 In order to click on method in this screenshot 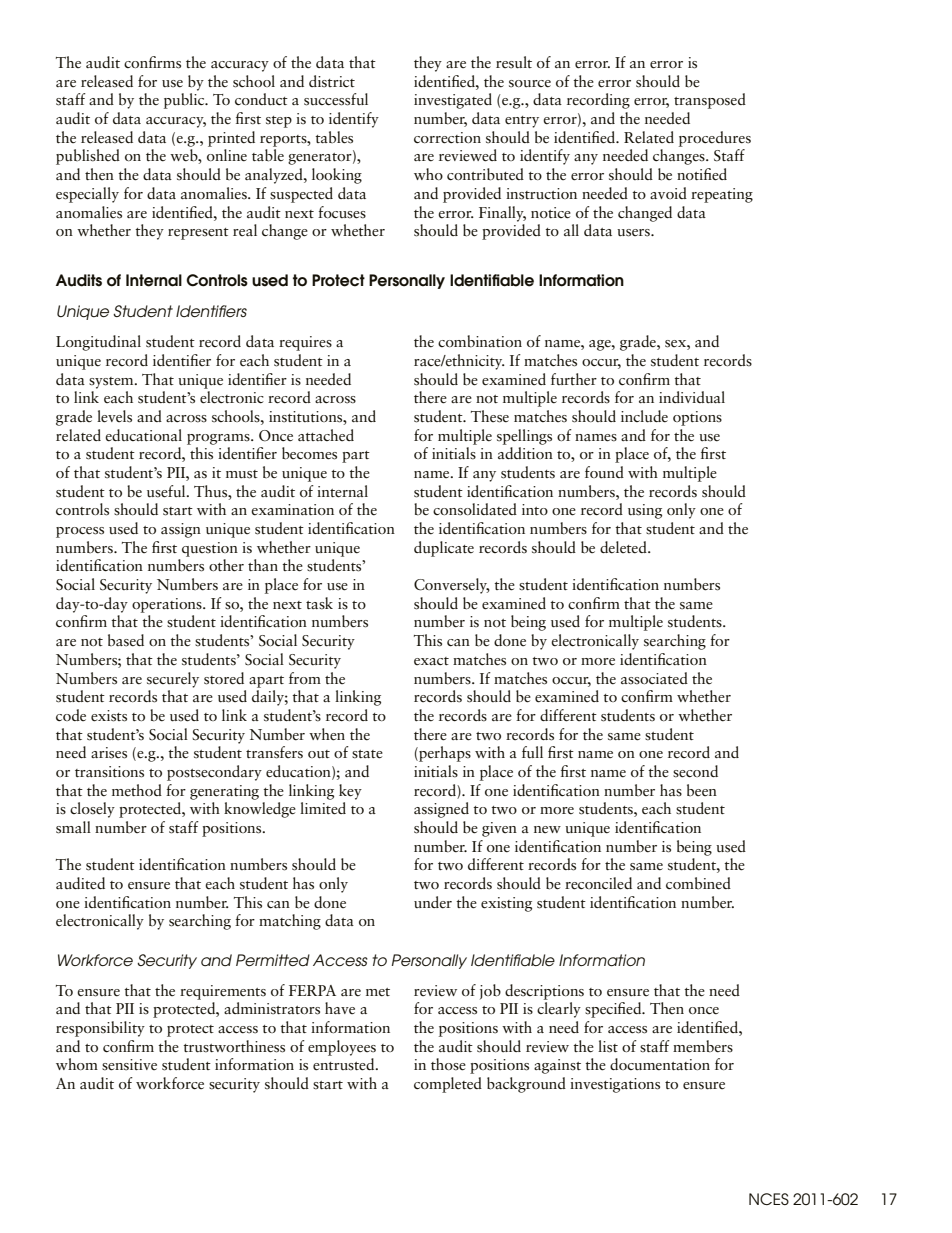, I will do `click(137, 790)`.
